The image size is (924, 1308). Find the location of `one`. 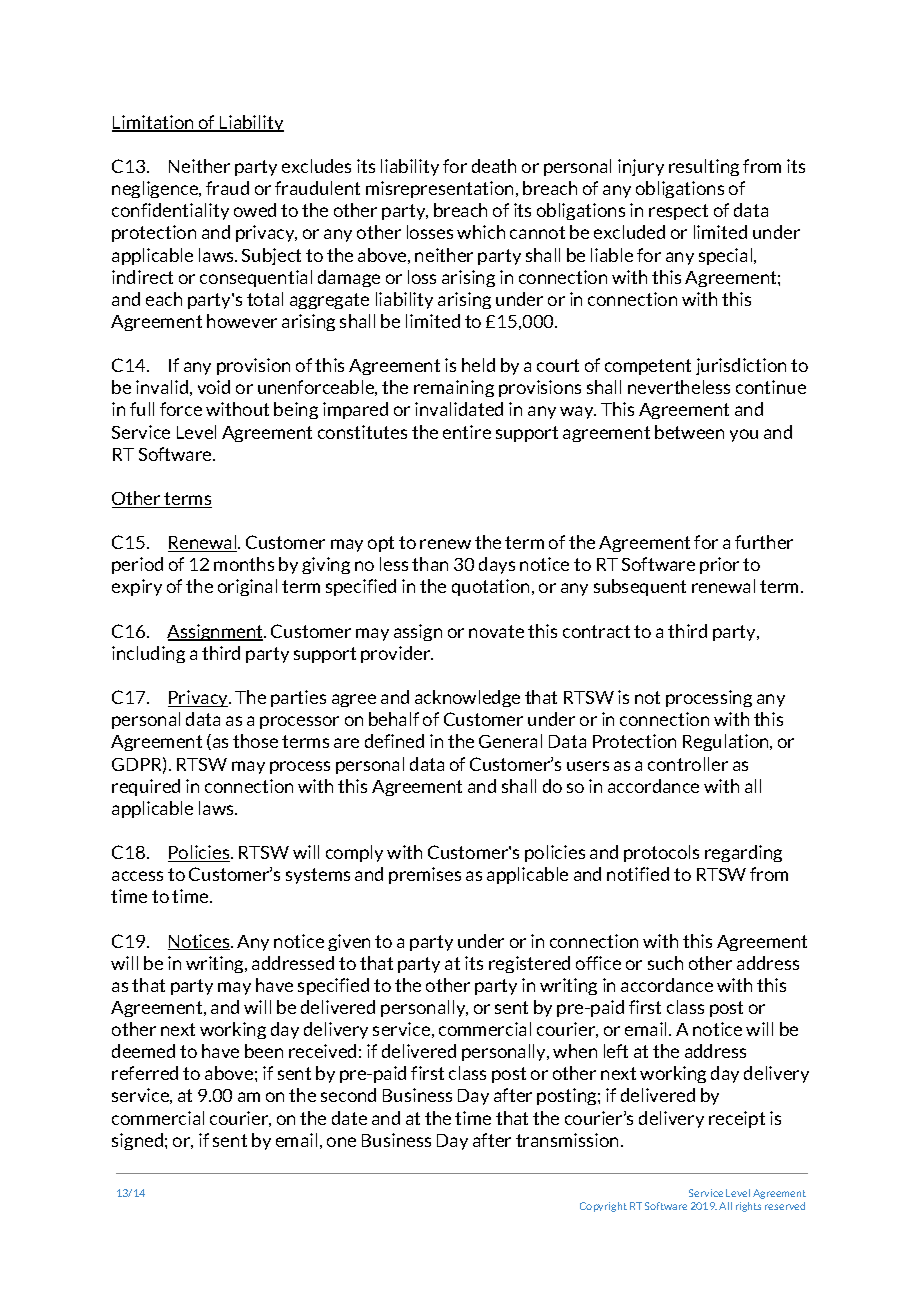

one is located at coordinates (341, 1142).
